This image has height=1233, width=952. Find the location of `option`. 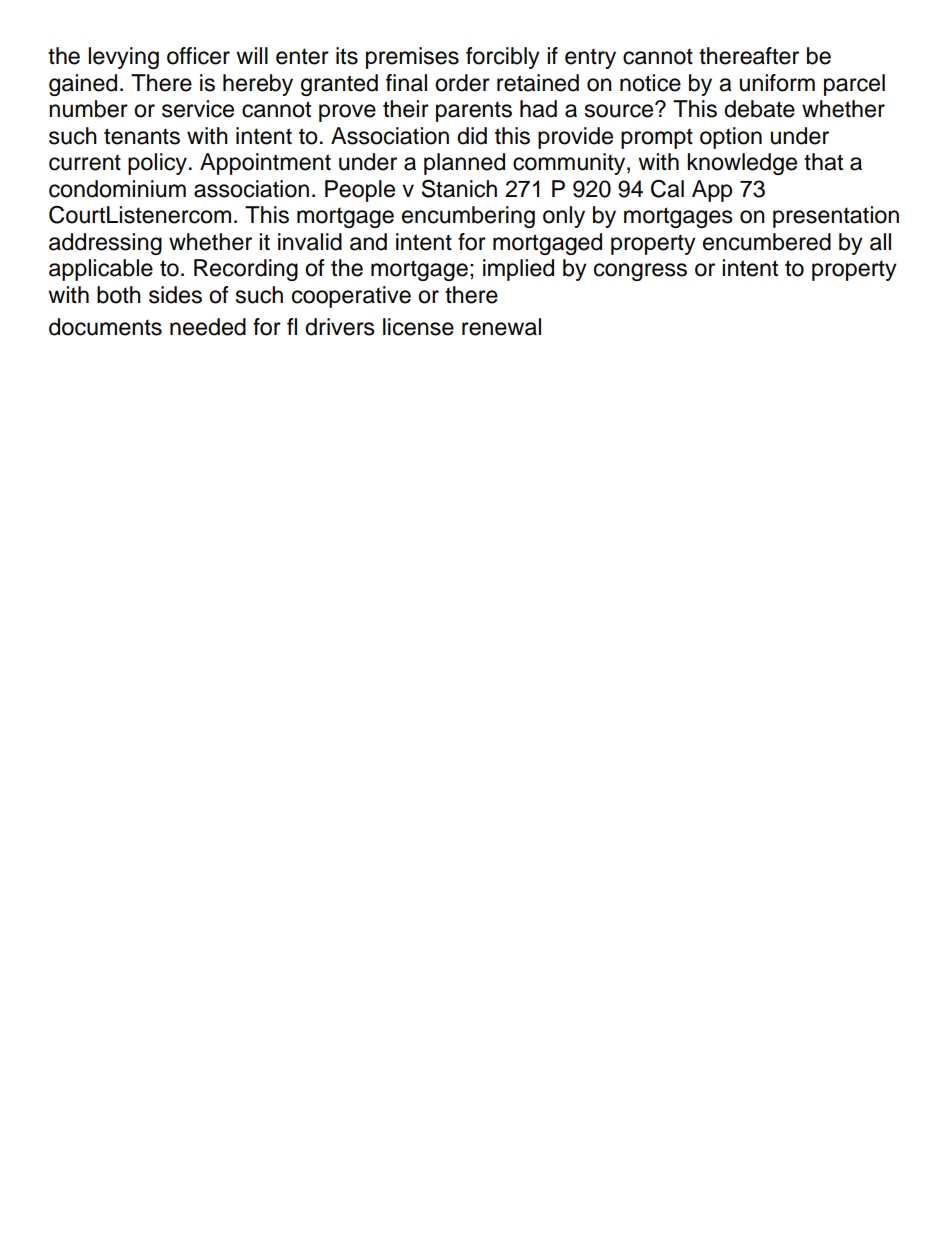

option is located at coordinates (731, 138).
